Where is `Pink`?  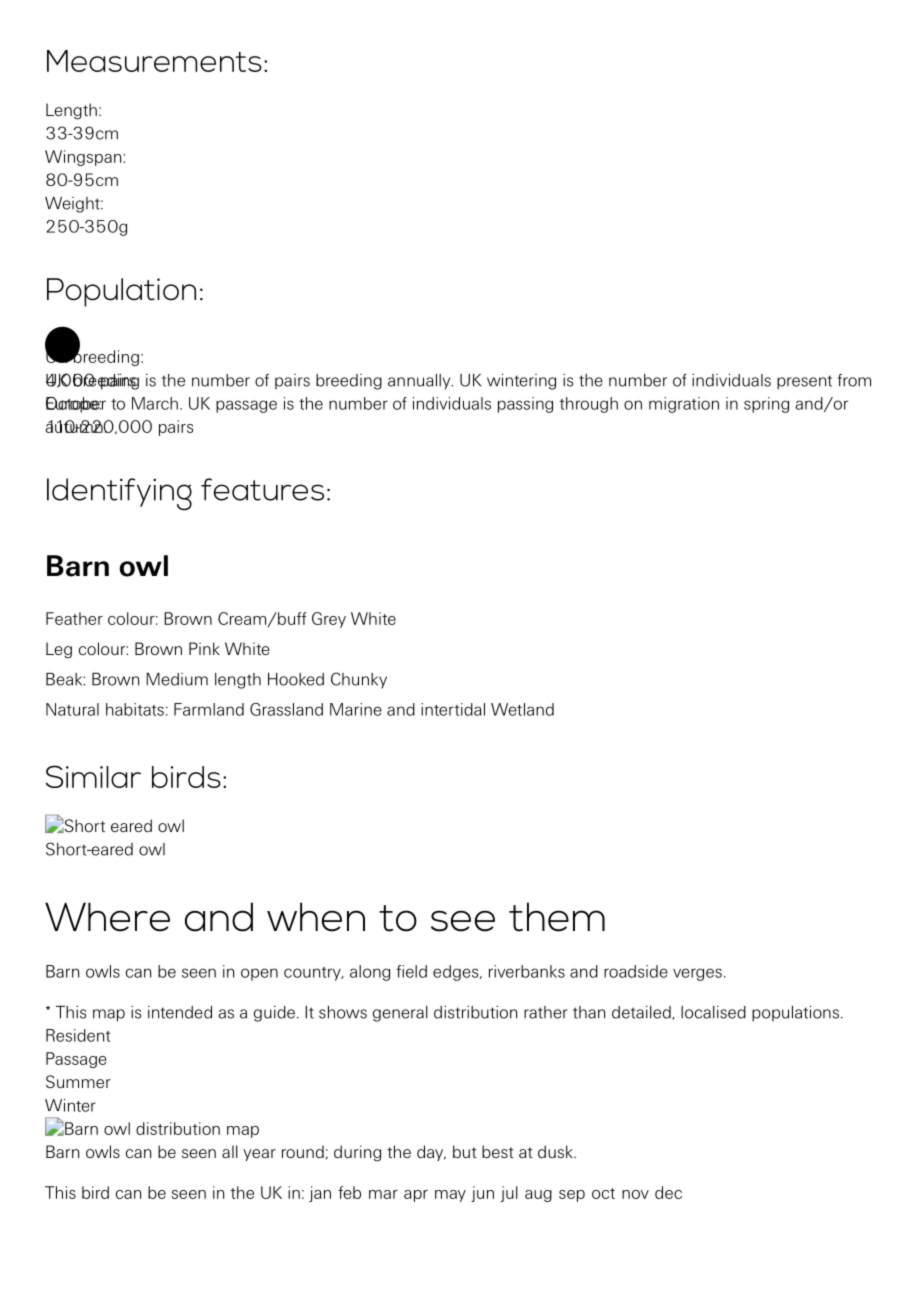
Pink is located at coordinates (204, 648).
